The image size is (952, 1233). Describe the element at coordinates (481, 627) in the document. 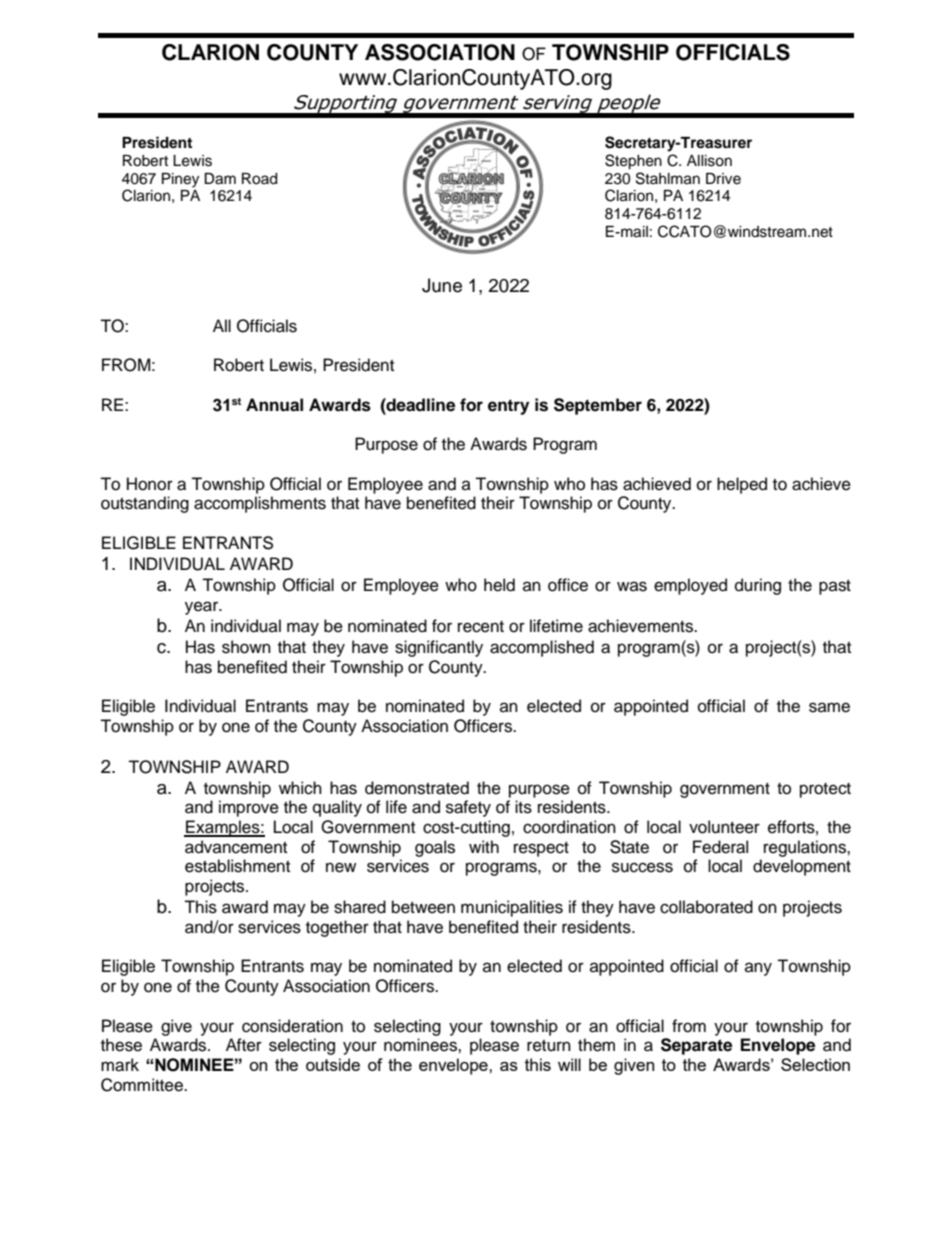

I see `recent` at that location.
